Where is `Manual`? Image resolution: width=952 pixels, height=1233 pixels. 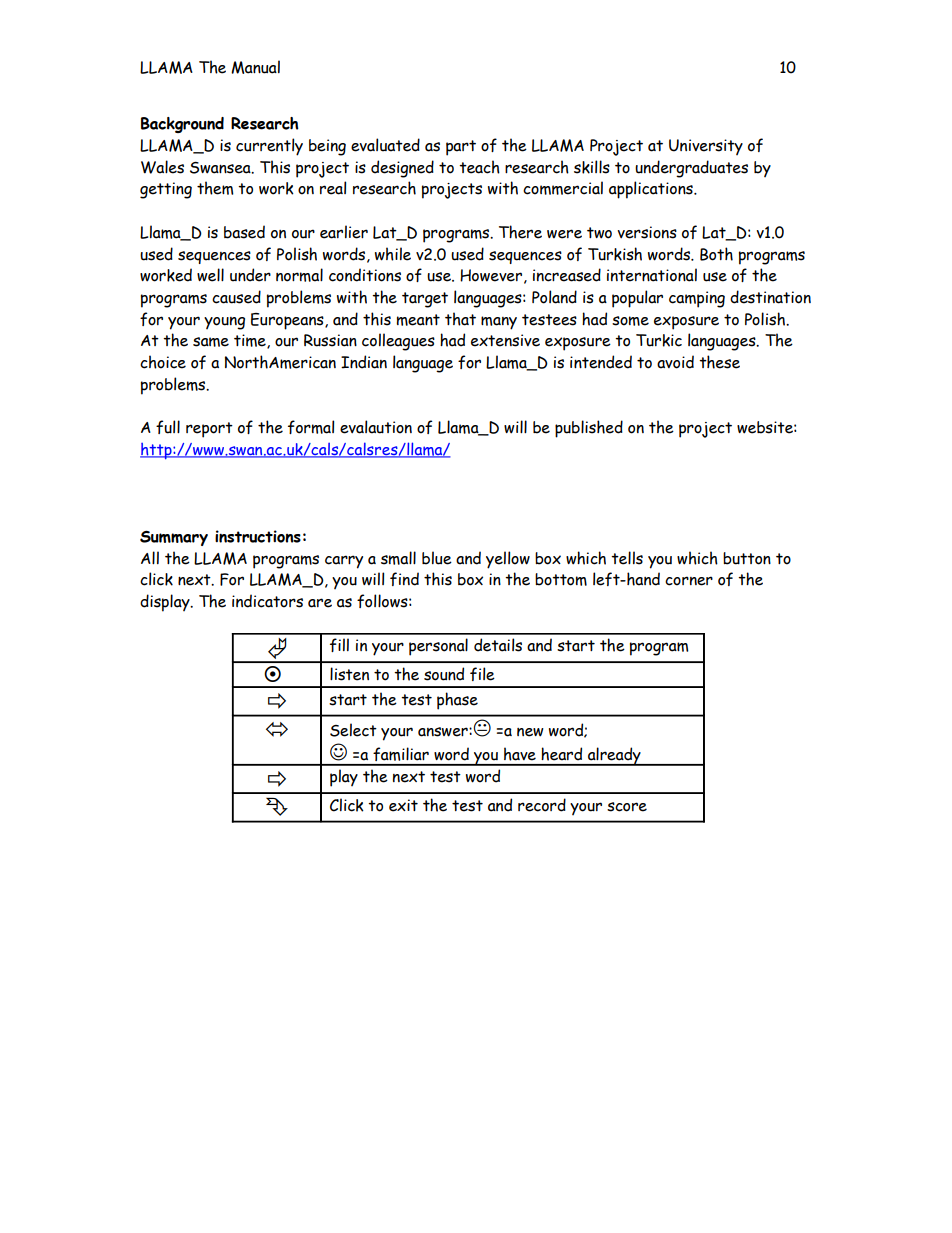
Manual is located at coordinates (255, 67).
